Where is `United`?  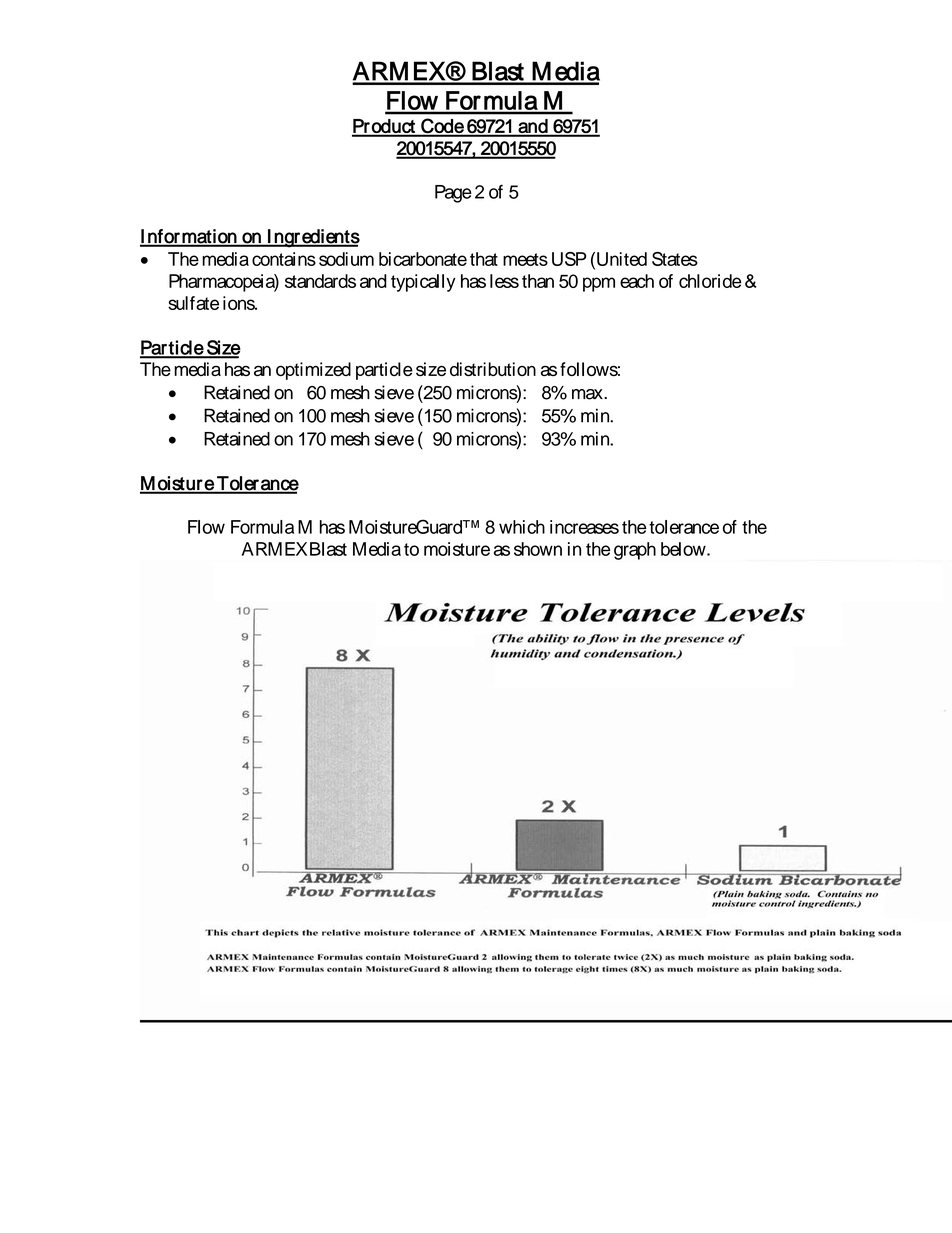
United is located at coordinates (622, 259).
